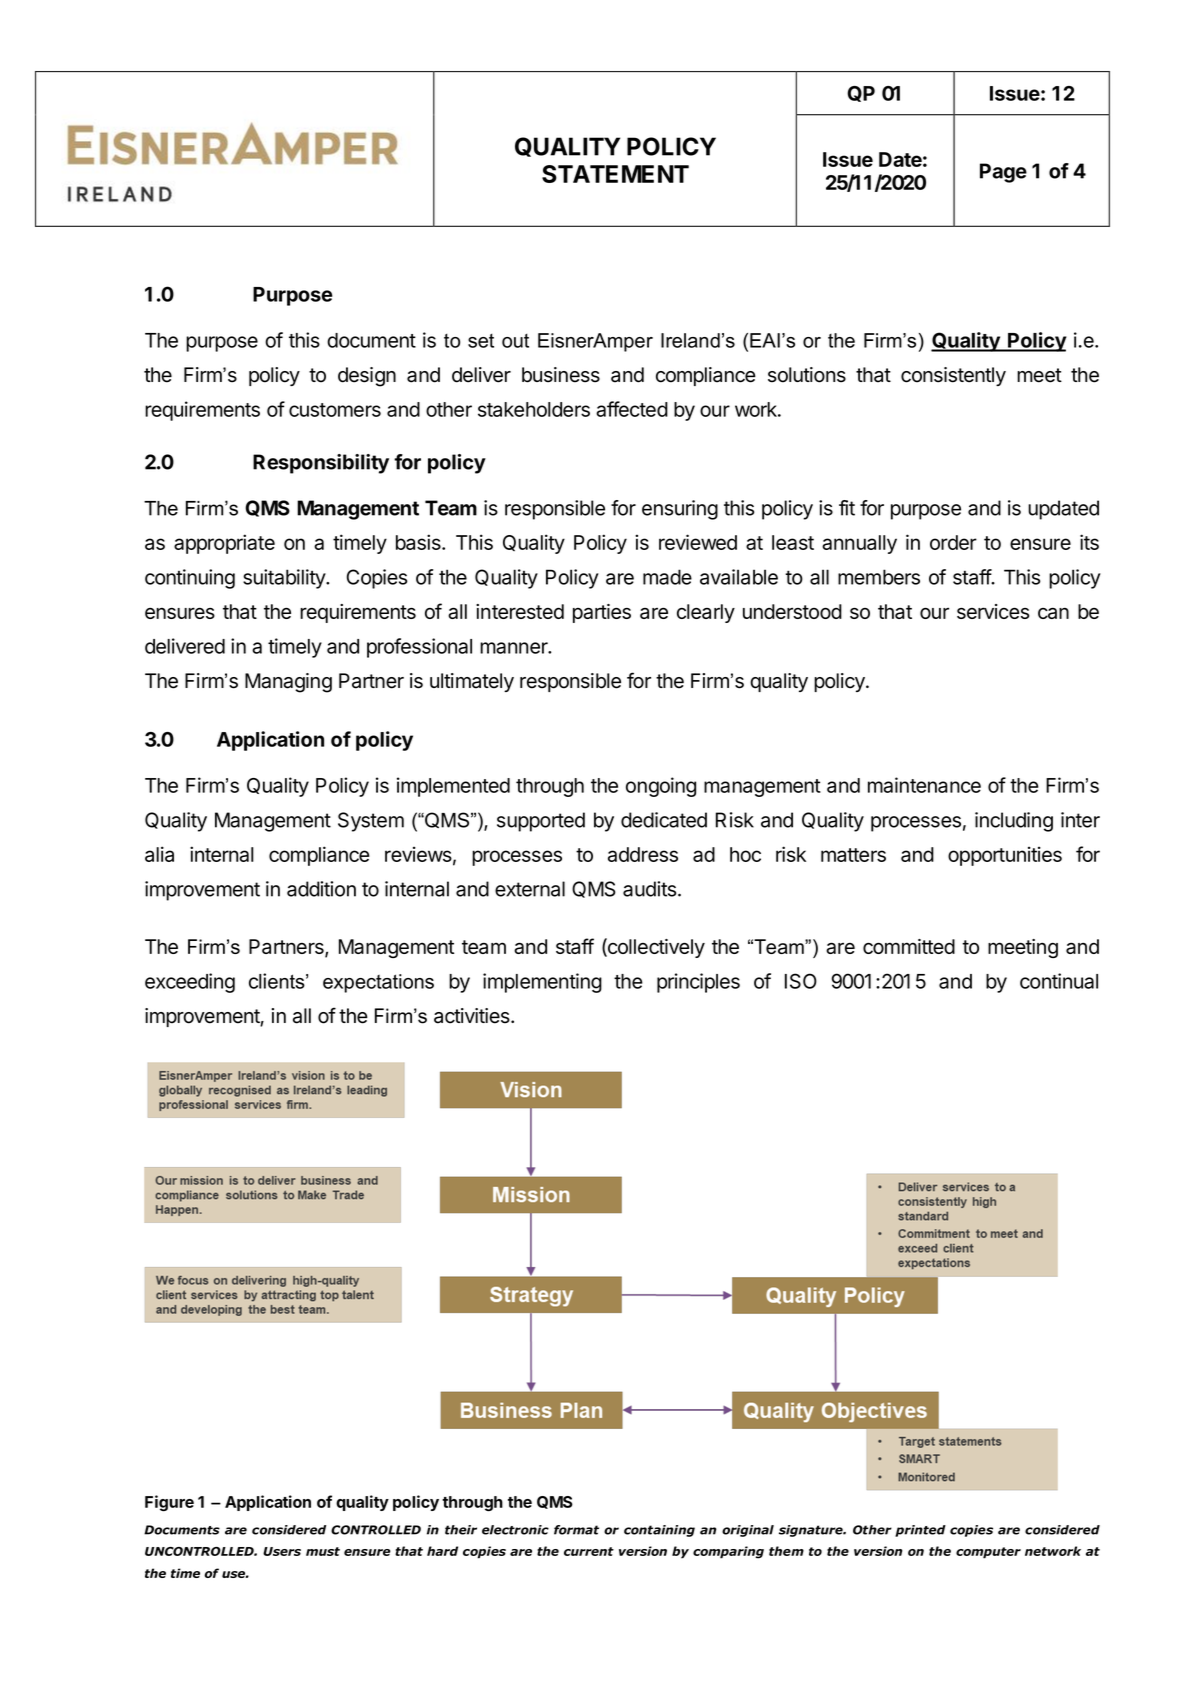  Describe the element at coordinates (1005, 856) in the screenshot. I see `opportunities` at that location.
